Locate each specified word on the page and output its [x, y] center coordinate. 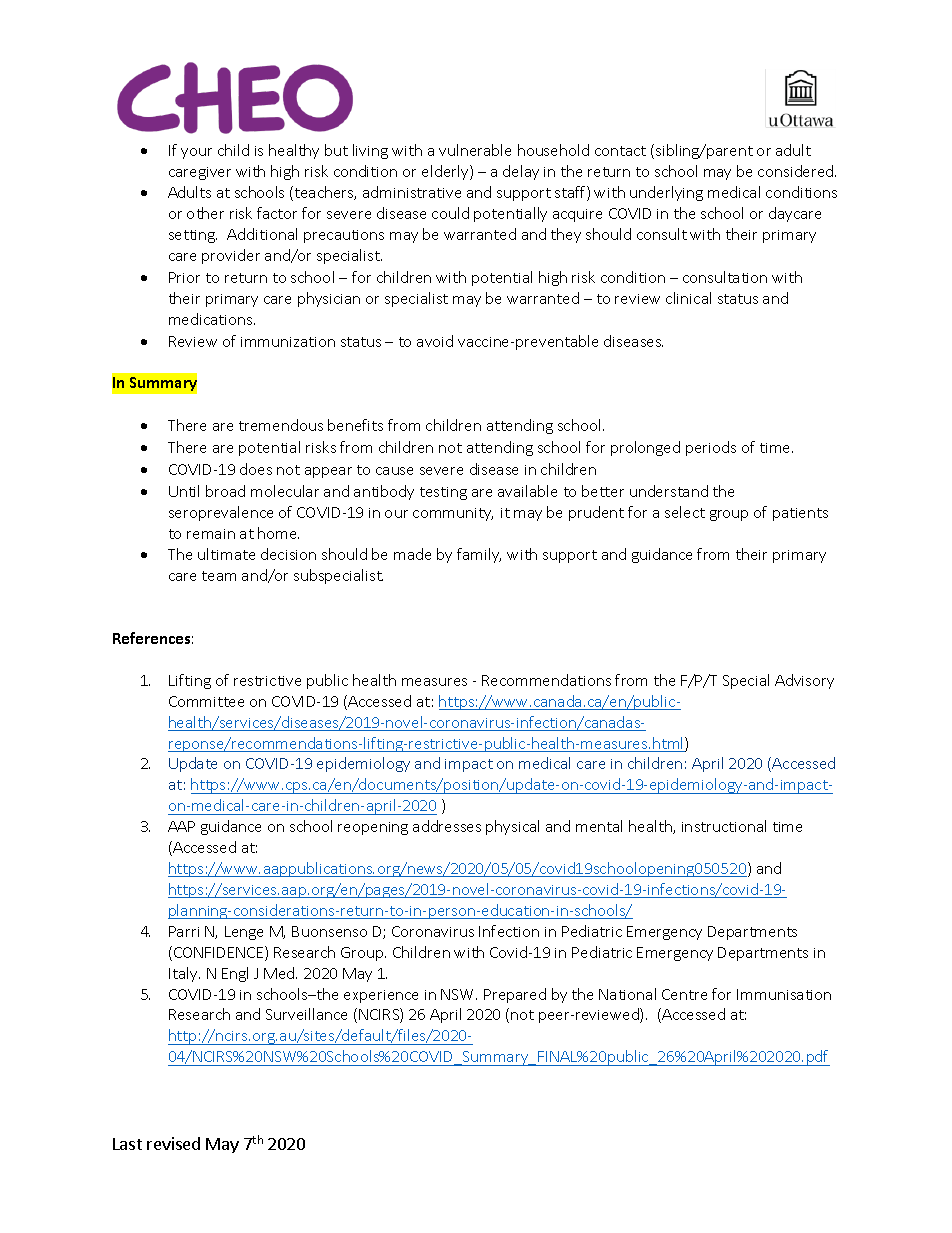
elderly [446, 172]
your [196, 153]
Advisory [804, 681]
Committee [206, 701]
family [479, 555]
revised [173, 1143]
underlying [666, 193]
